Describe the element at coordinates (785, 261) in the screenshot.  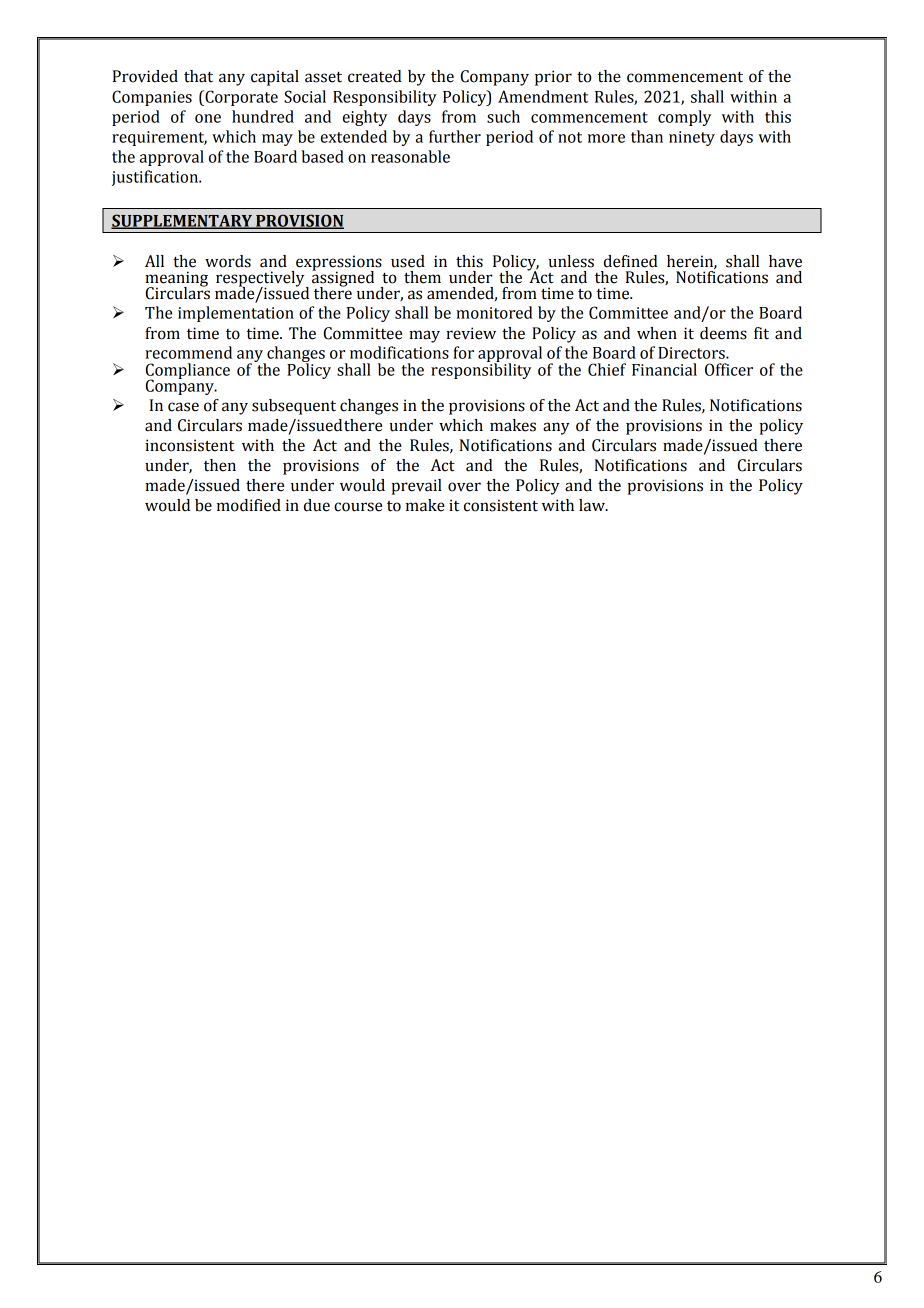
I see `have` at that location.
